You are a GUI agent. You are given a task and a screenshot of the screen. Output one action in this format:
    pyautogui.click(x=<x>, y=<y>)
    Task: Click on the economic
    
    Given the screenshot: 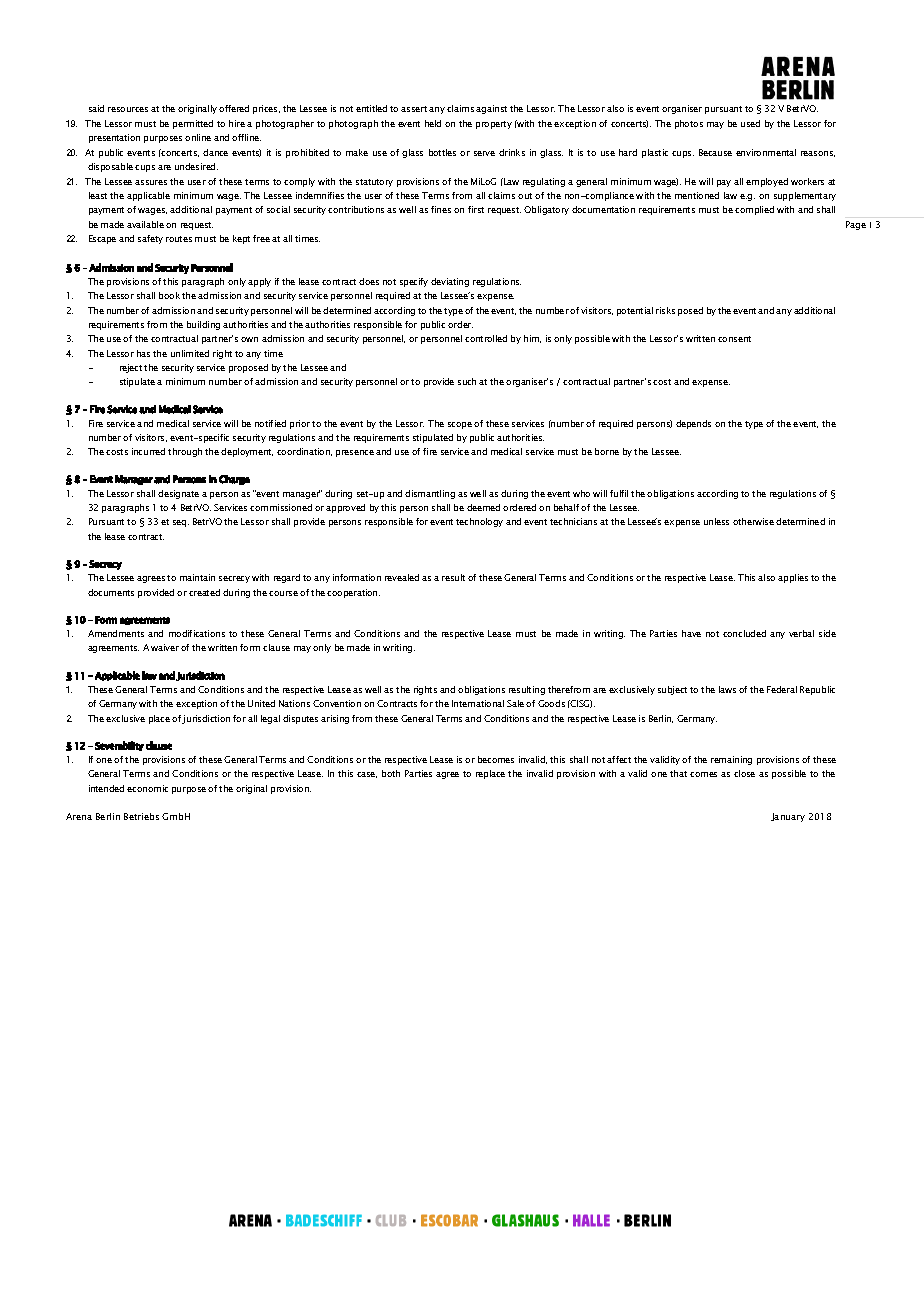 What is the action you would take?
    pyautogui.click(x=147, y=788)
